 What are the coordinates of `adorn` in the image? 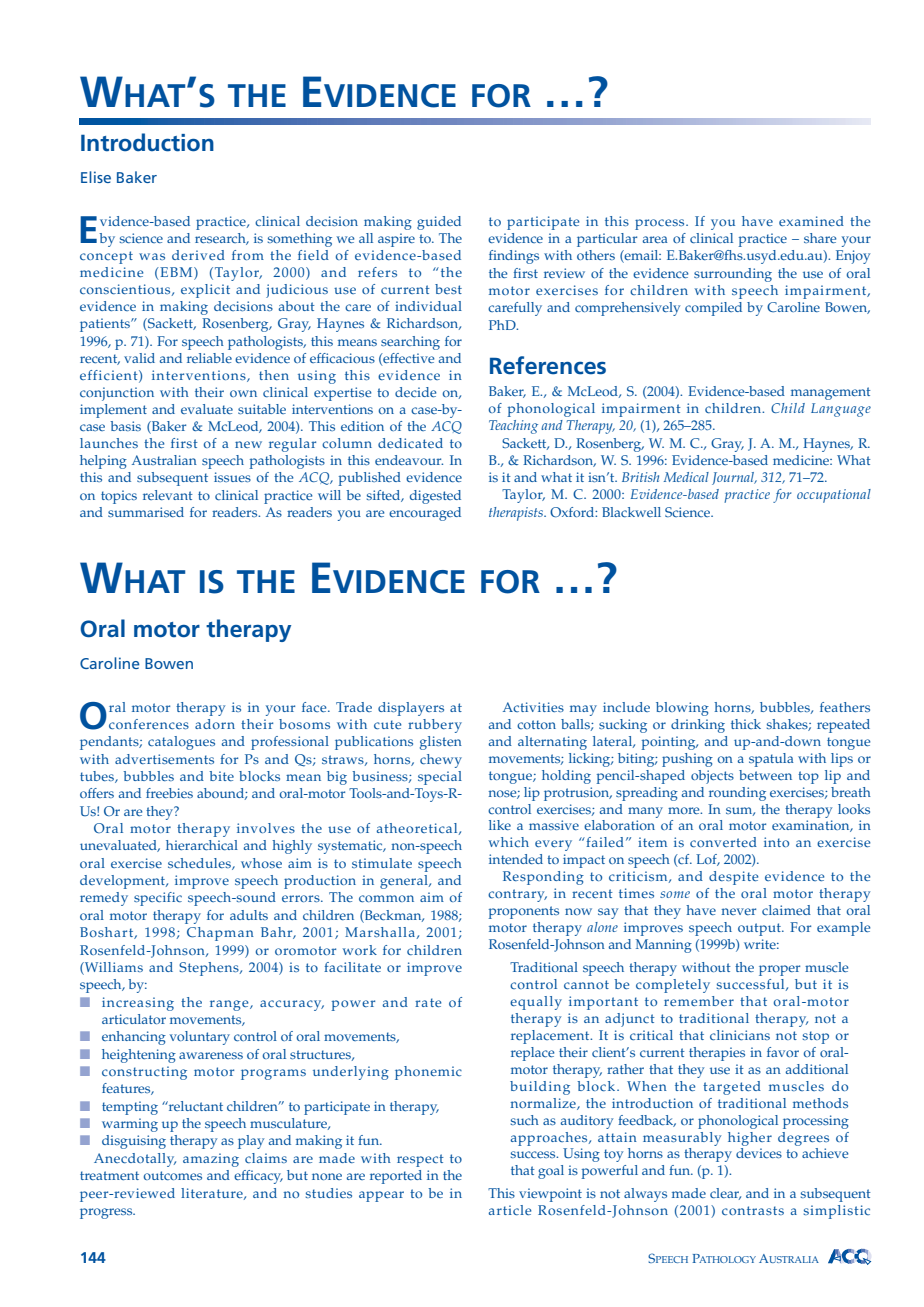 It's located at (215, 724).
